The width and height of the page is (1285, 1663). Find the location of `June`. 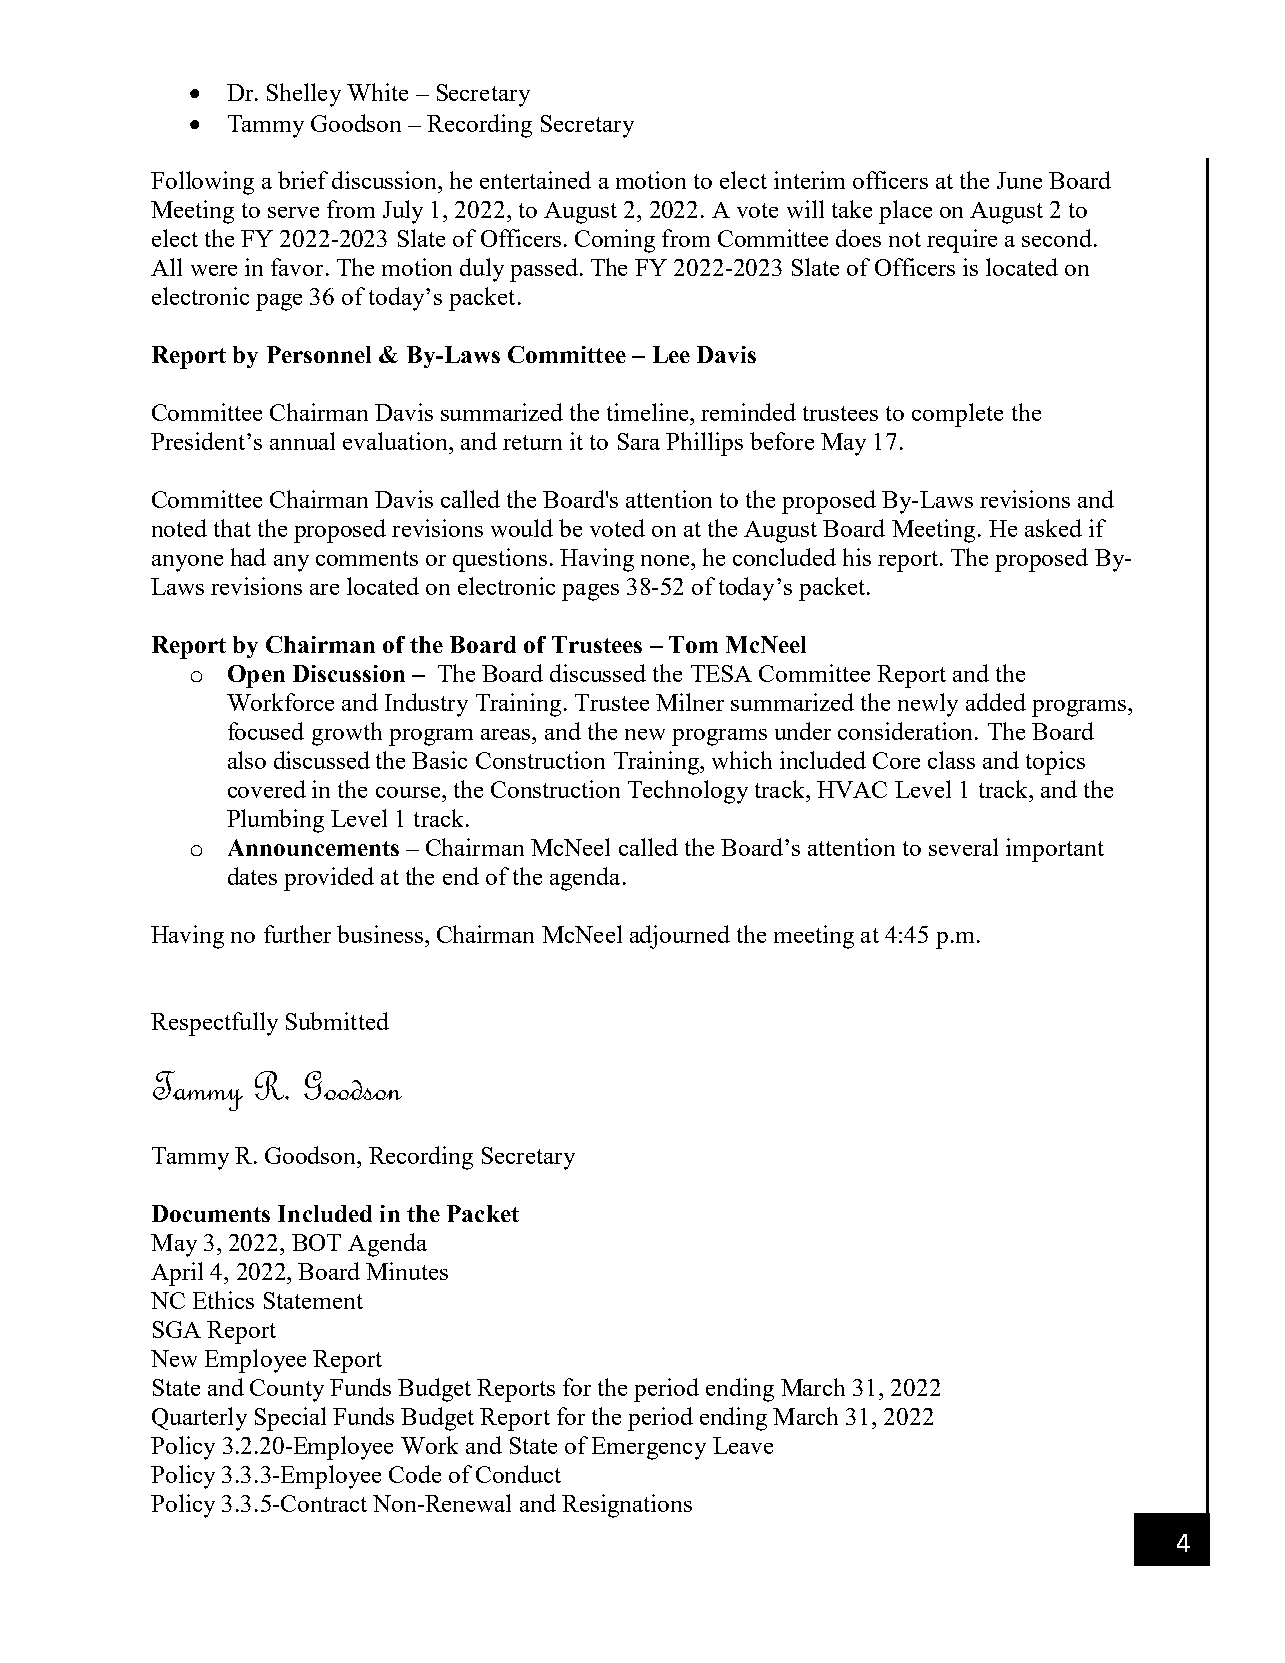

June is located at coordinates (1019, 180).
